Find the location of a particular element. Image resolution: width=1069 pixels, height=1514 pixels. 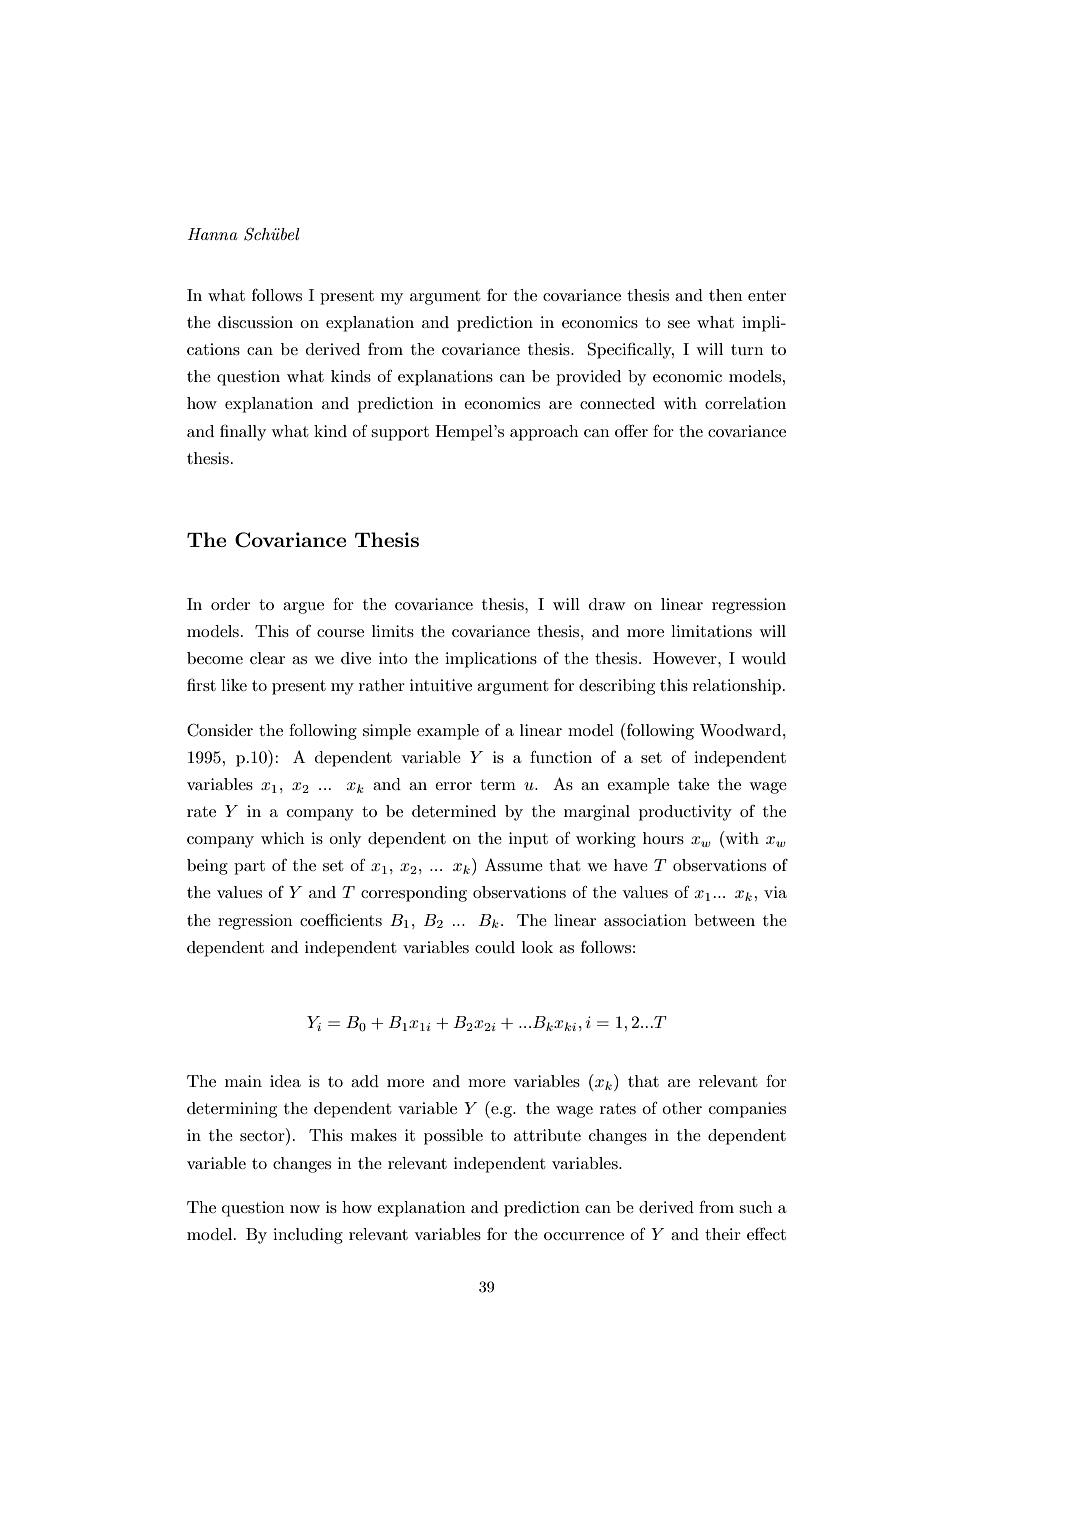

then is located at coordinates (726, 295).
